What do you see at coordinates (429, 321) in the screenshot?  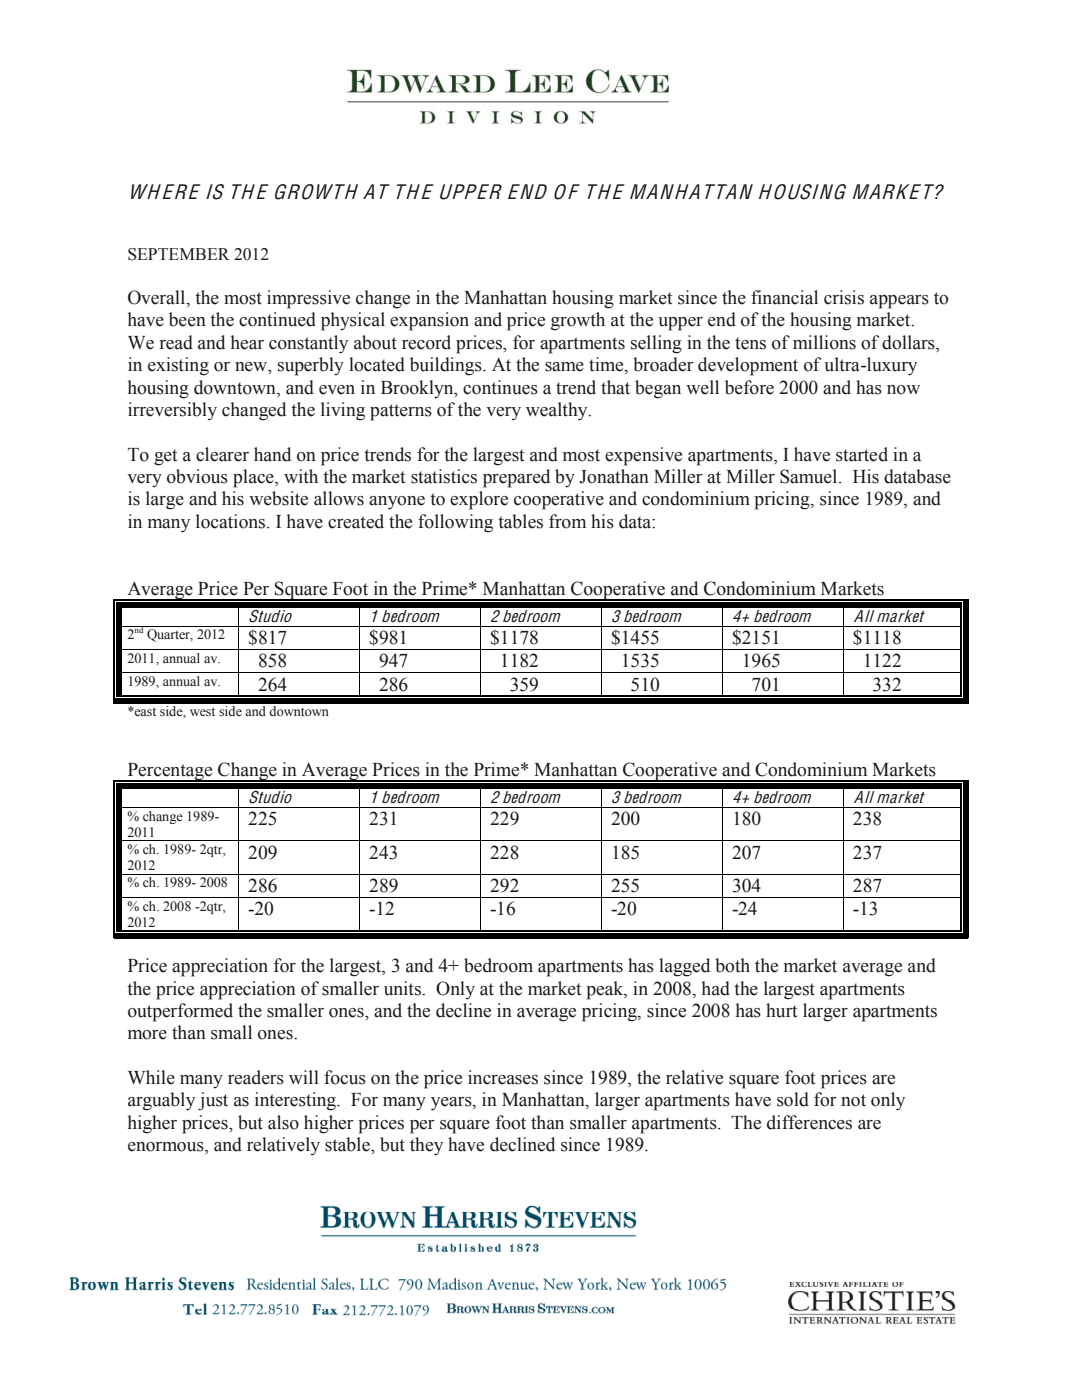 I see `expansion` at bounding box center [429, 321].
